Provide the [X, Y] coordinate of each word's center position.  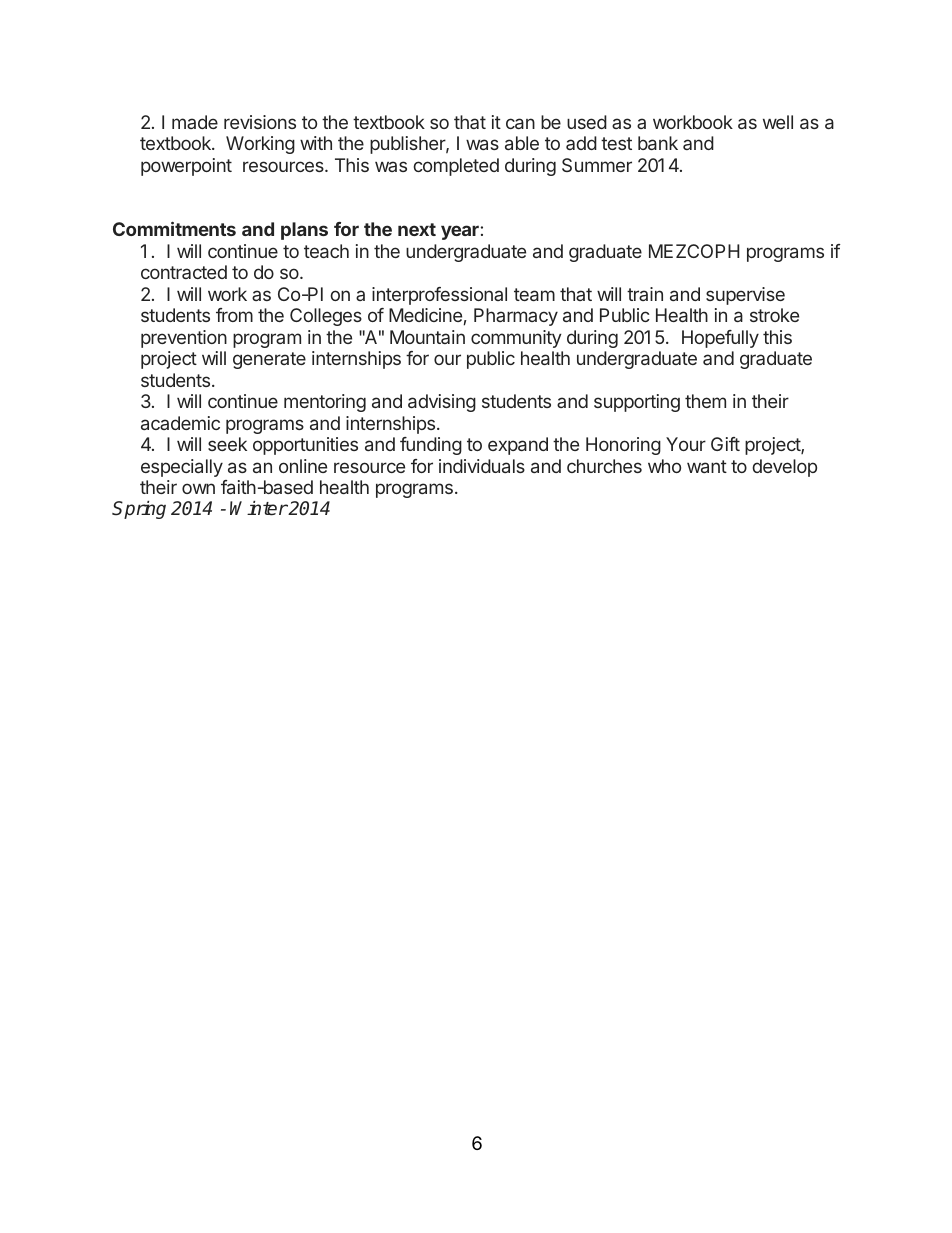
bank [658, 143]
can [520, 123]
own [198, 488]
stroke [774, 315]
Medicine [425, 315]
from [234, 315]
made [195, 122]
